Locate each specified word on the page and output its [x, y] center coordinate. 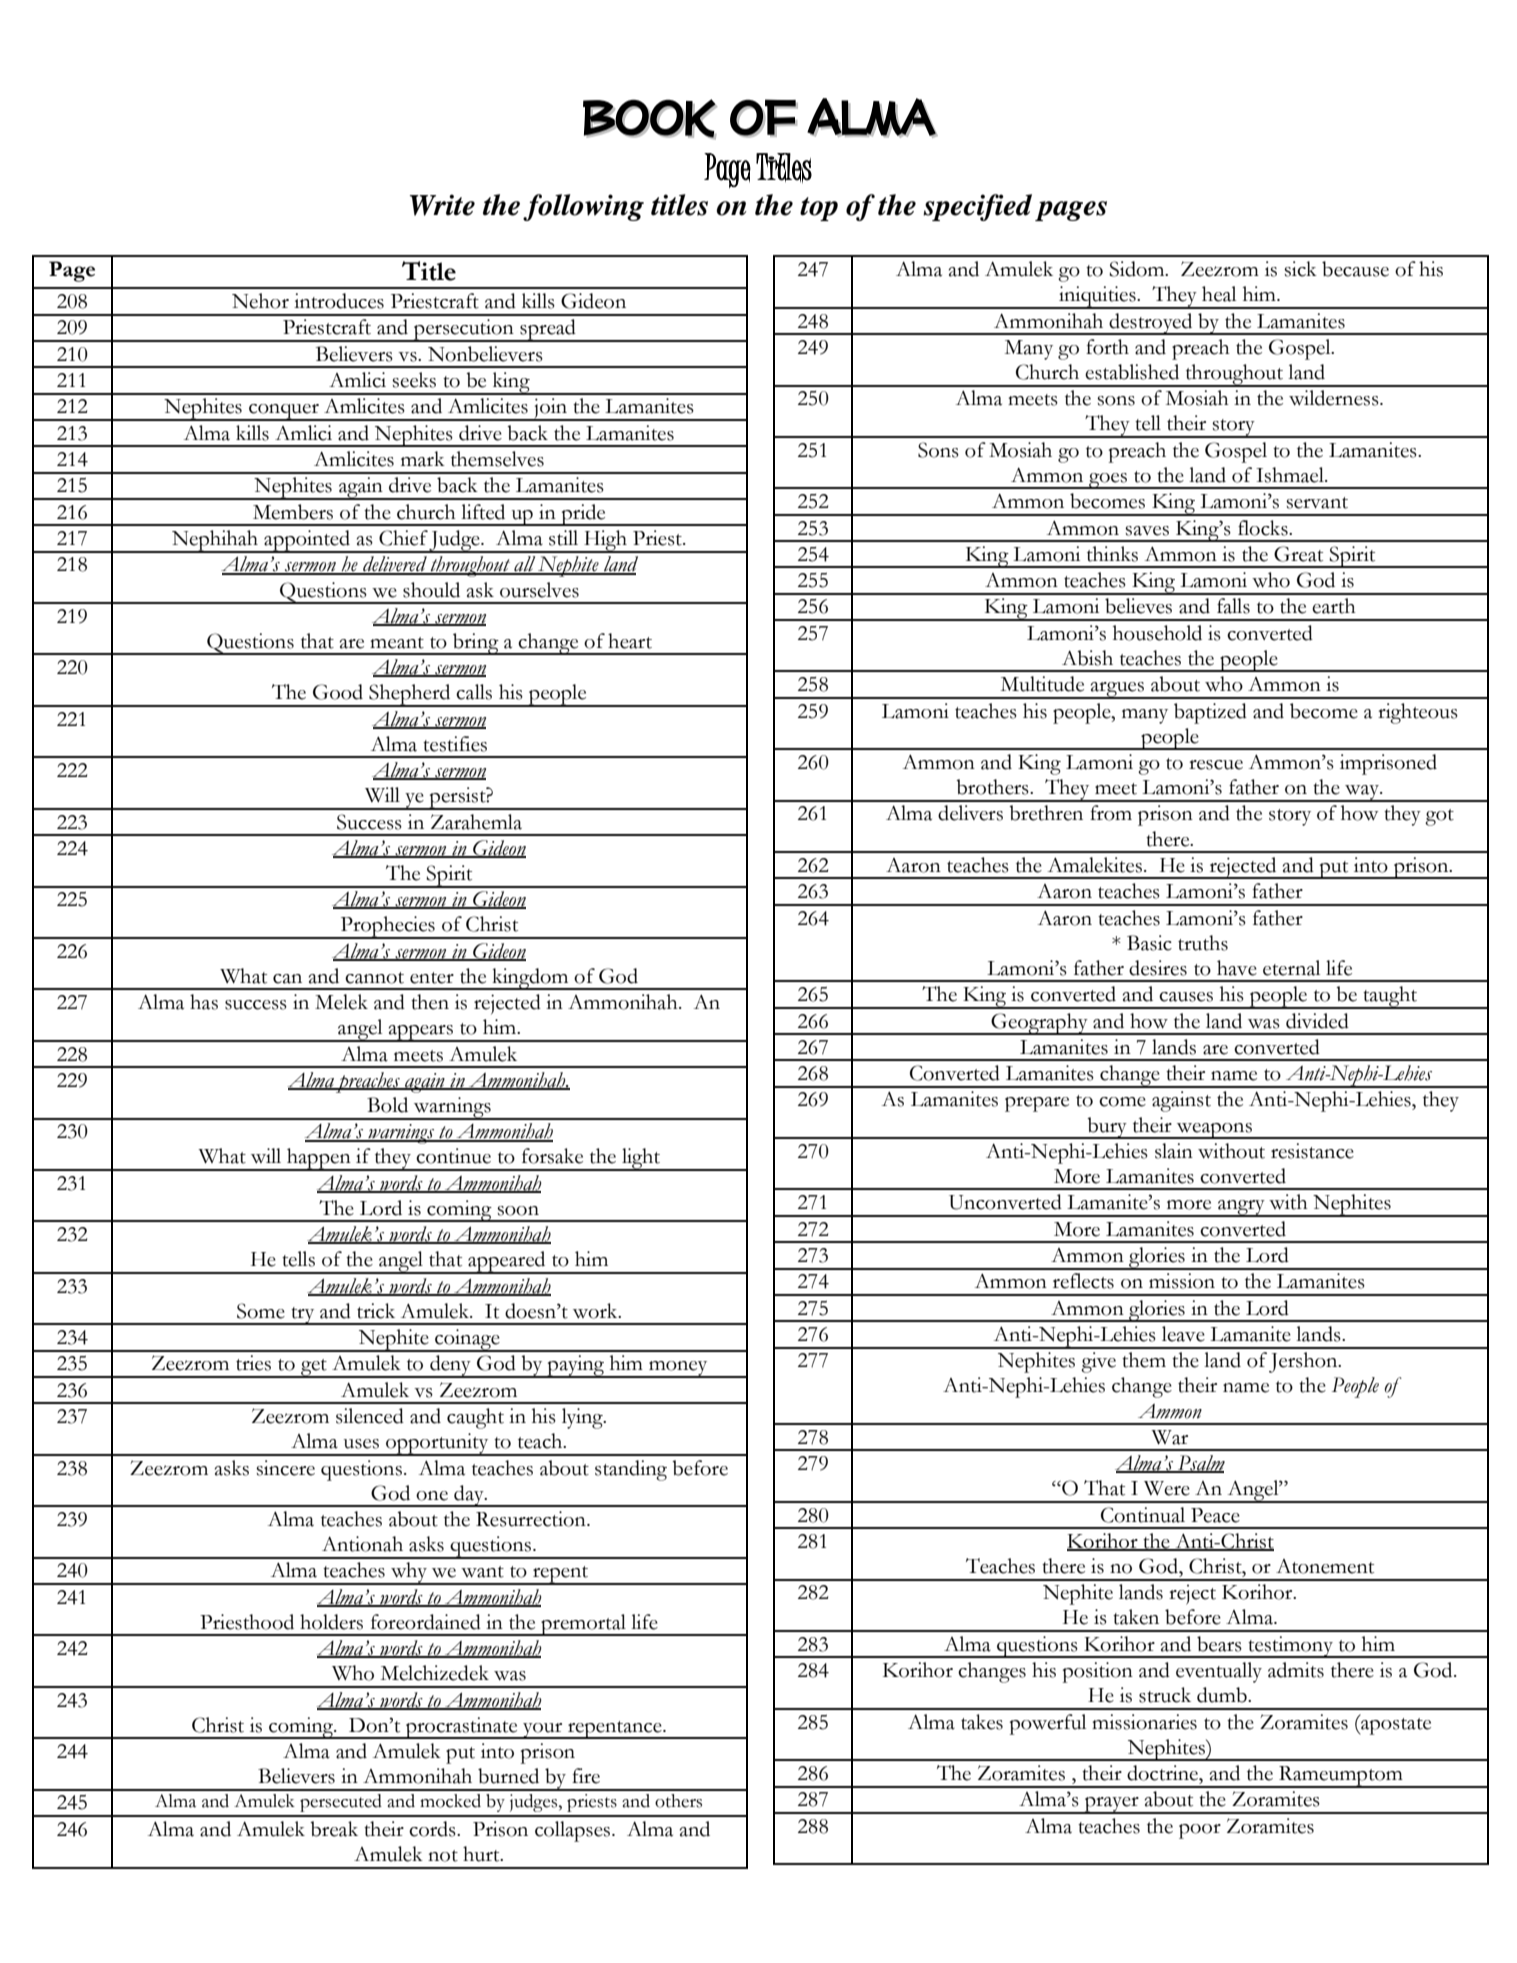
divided [1317, 1021]
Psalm [1200, 1464]
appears [420, 1033]
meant [397, 643]
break [334, 1829]
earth [1334, 606]
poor [1200, 1831]
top [819, 209]
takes [982, 1722]
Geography [1039, 1024]
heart [630, 641]
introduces [339, 301]
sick [1300, 269]
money [678, 1369]
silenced [370, 1416]
